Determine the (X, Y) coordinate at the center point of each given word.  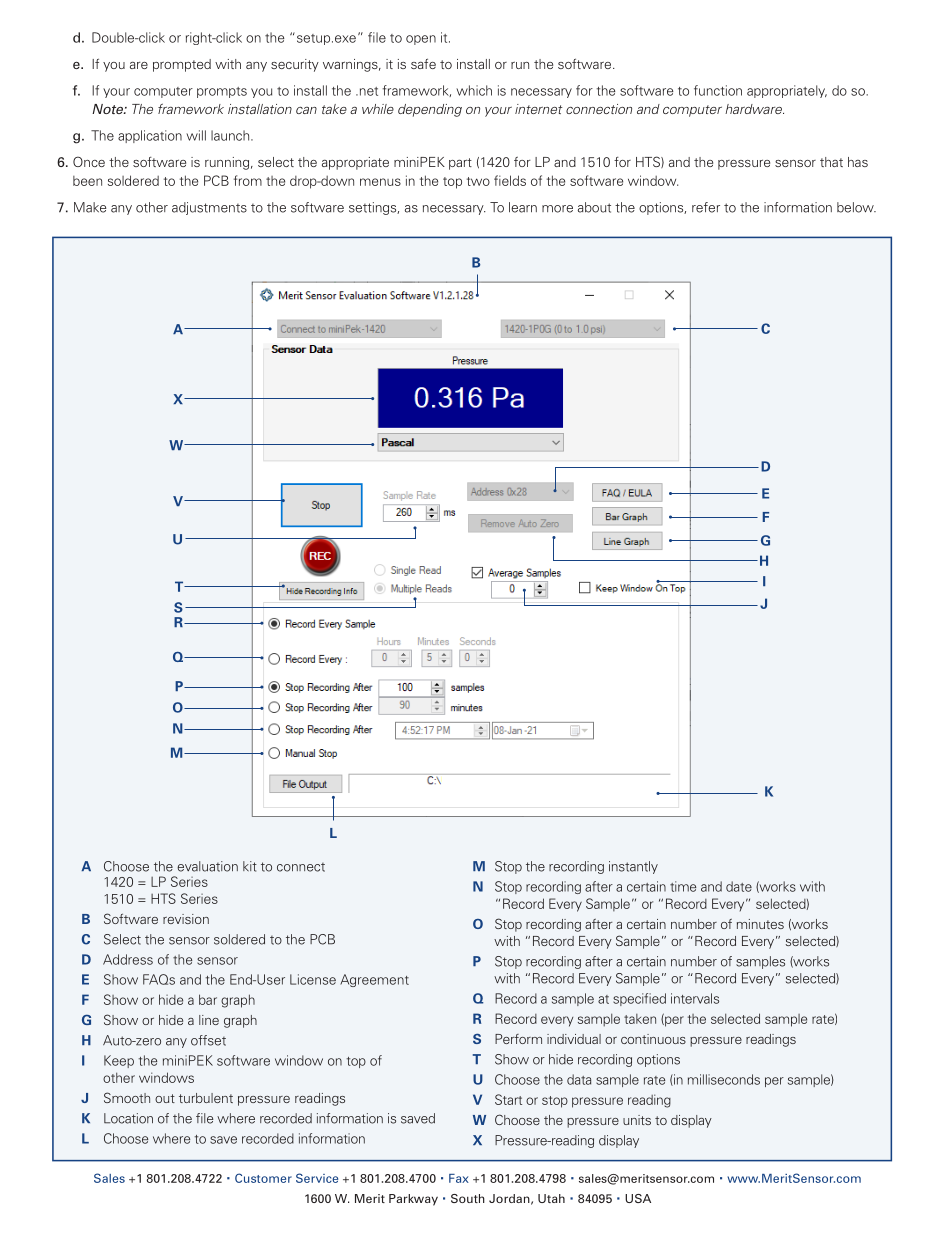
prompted (182, 65)
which (474, 90)
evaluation (207, 866)
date (739, 886)
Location (128, 1118)
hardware (754, 109)
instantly (633, 867)
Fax (459, 1178)
